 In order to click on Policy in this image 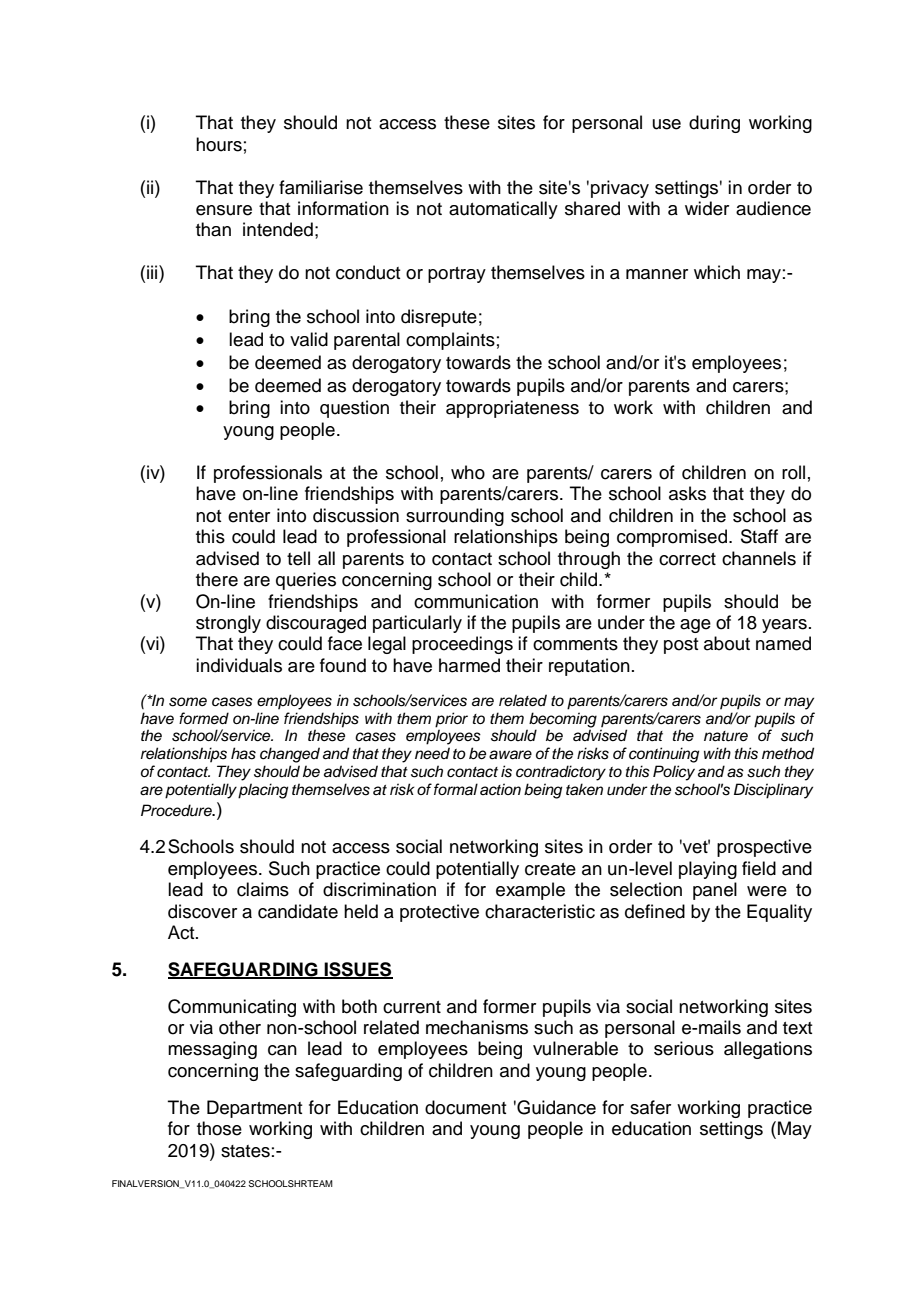, I will do `click(674, 773)`.
